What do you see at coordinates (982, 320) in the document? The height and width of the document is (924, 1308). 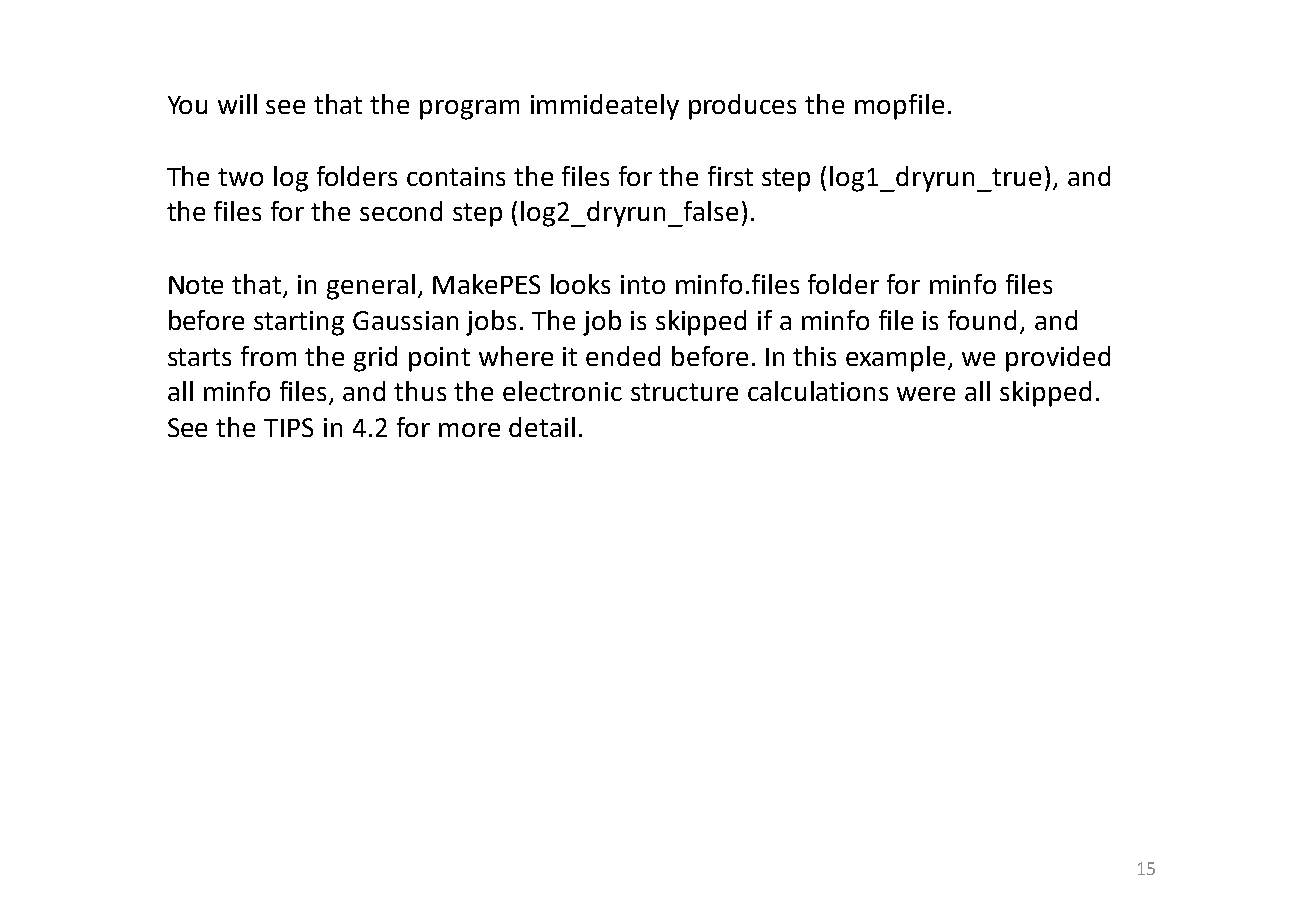 I see `found` at bounding box center [982, 320].
